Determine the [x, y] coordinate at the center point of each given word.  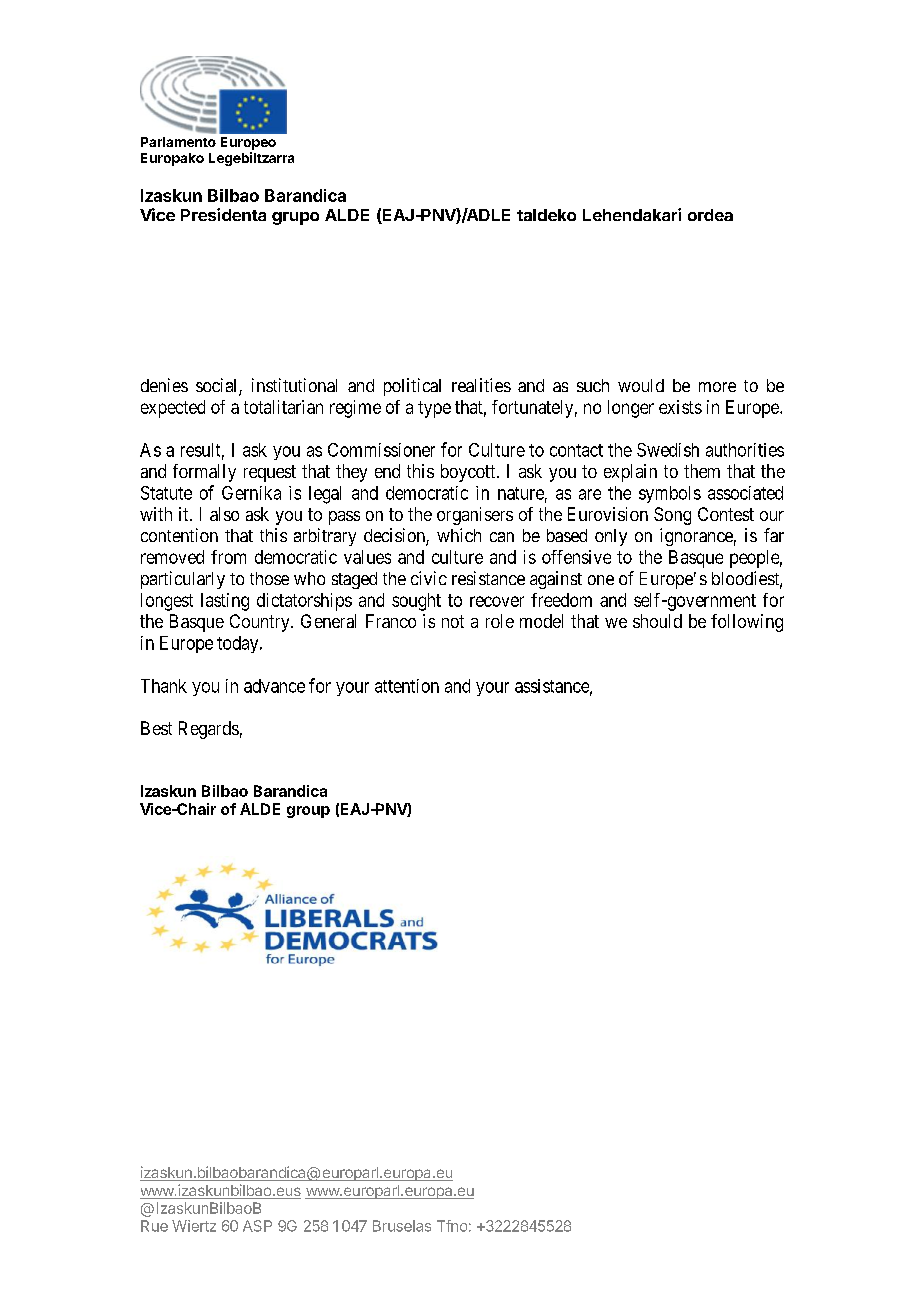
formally [204, 473]
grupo [295, 218]
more [717, 387]
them [702, 471]
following [747, 623]
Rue [154, 1226]
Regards [209, 730]
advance [274, 686]
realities [481, 385]
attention [407, 686]
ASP [257, 1226]
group [308, 812]
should [657, 621]
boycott [469, 473]
